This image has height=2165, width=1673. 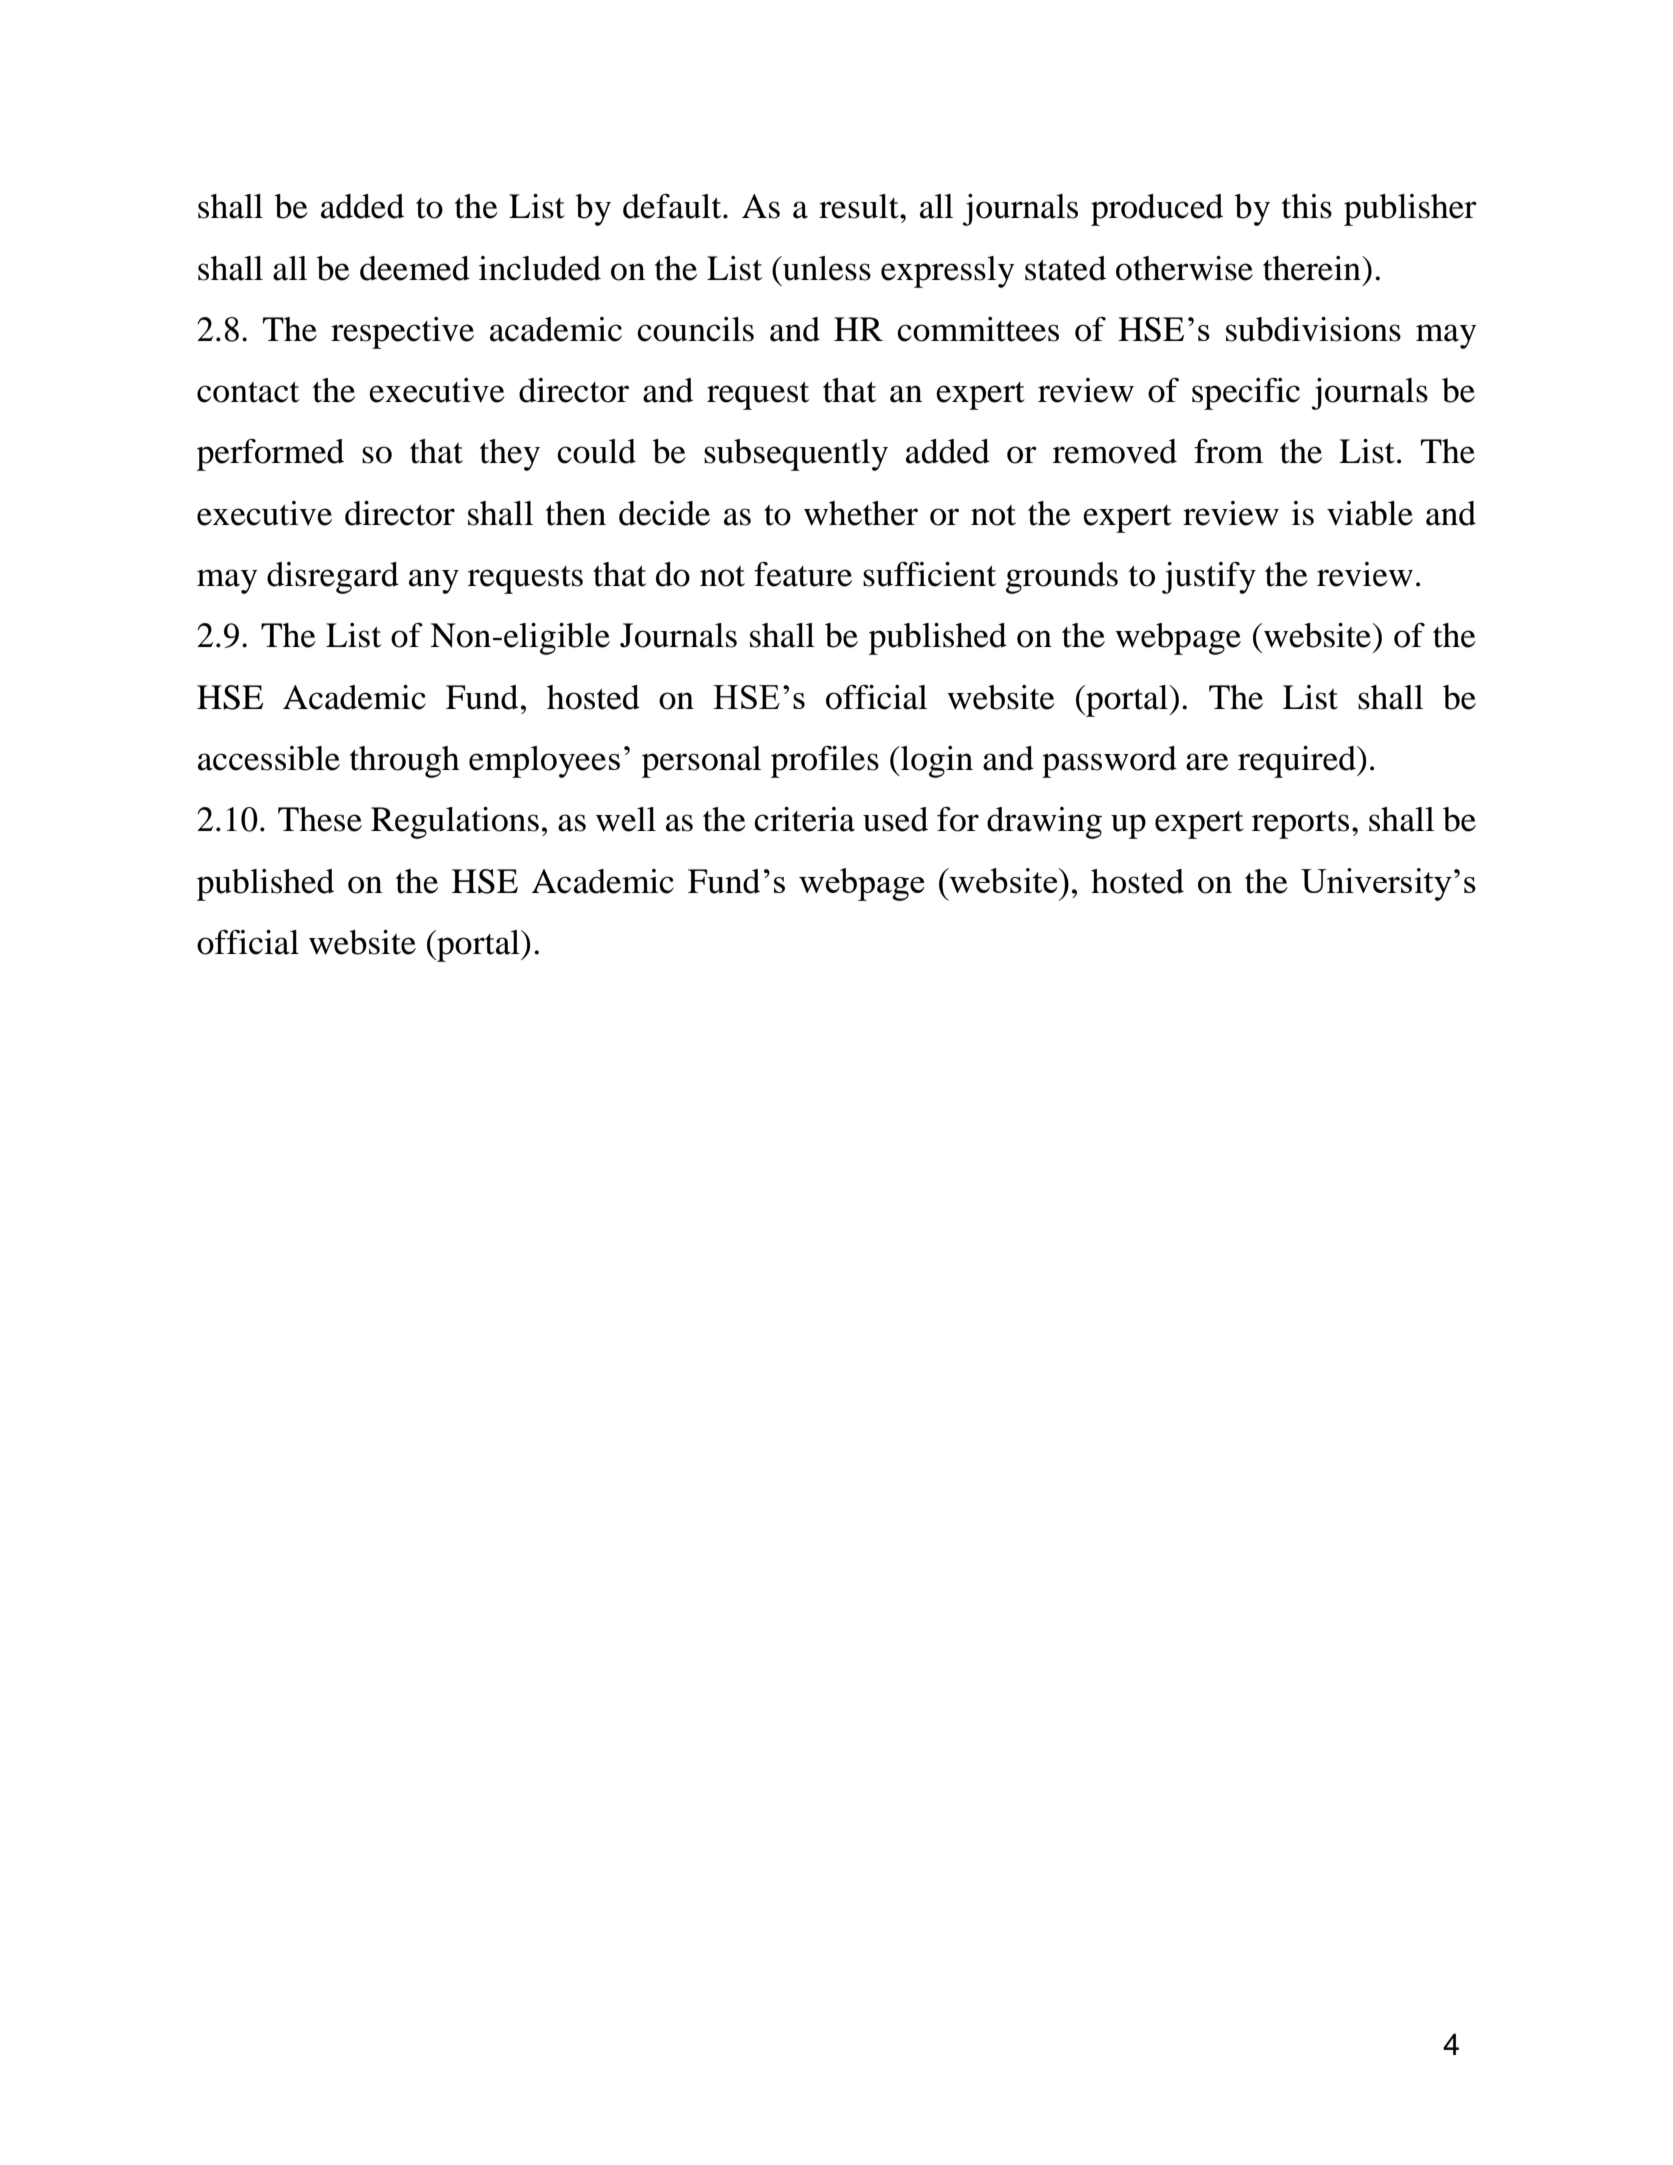 I want to click on performed, so click(x=270, y=455).
